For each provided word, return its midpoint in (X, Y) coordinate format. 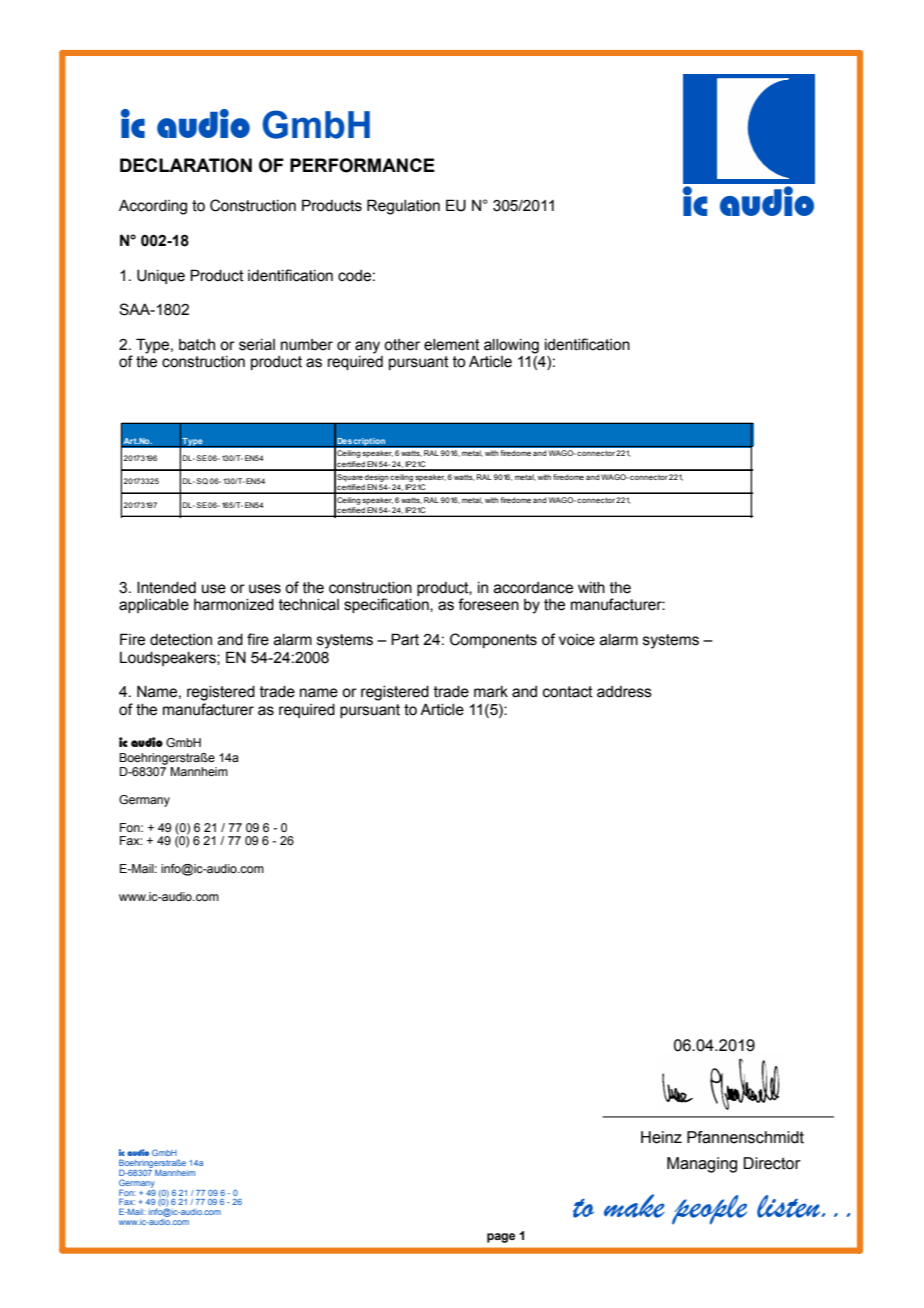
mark (491, 692)
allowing (511, 346)
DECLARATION (186, 165)
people (709, 1210)
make (634, 1206)
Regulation (403, 207)
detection (181, 640)
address (624, 692)
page (501, 1238)
